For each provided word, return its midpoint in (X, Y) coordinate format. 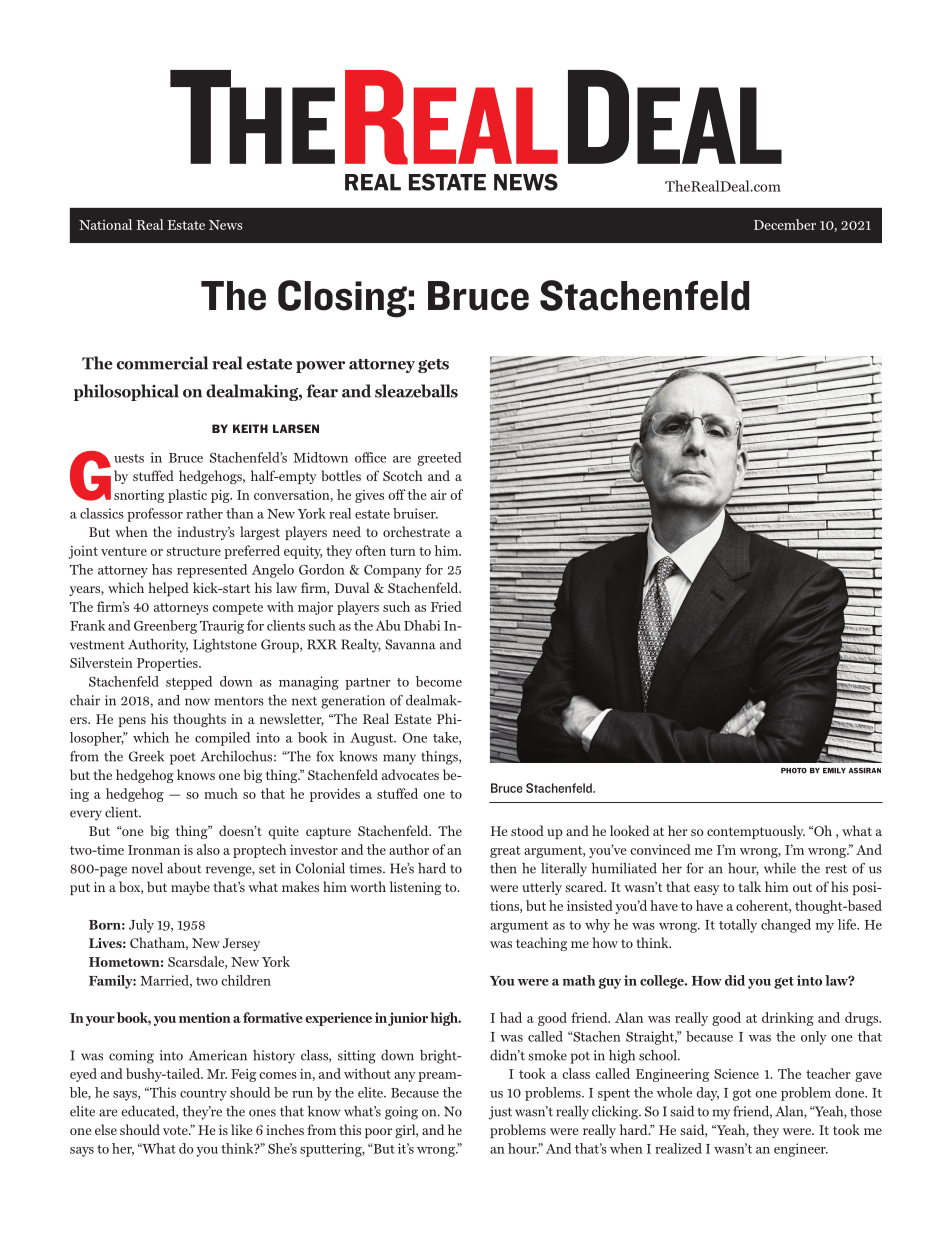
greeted (439, 459)
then (503, 868)
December (785, 224)
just (500, 1113)
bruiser (415, 513)
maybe (190, 888)
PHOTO (794, 771)
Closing (342, 299)
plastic (187, 496)
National (105, 224)
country (203, 1095)
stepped (189, 683)
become (439, 681)
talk (749, 886)
